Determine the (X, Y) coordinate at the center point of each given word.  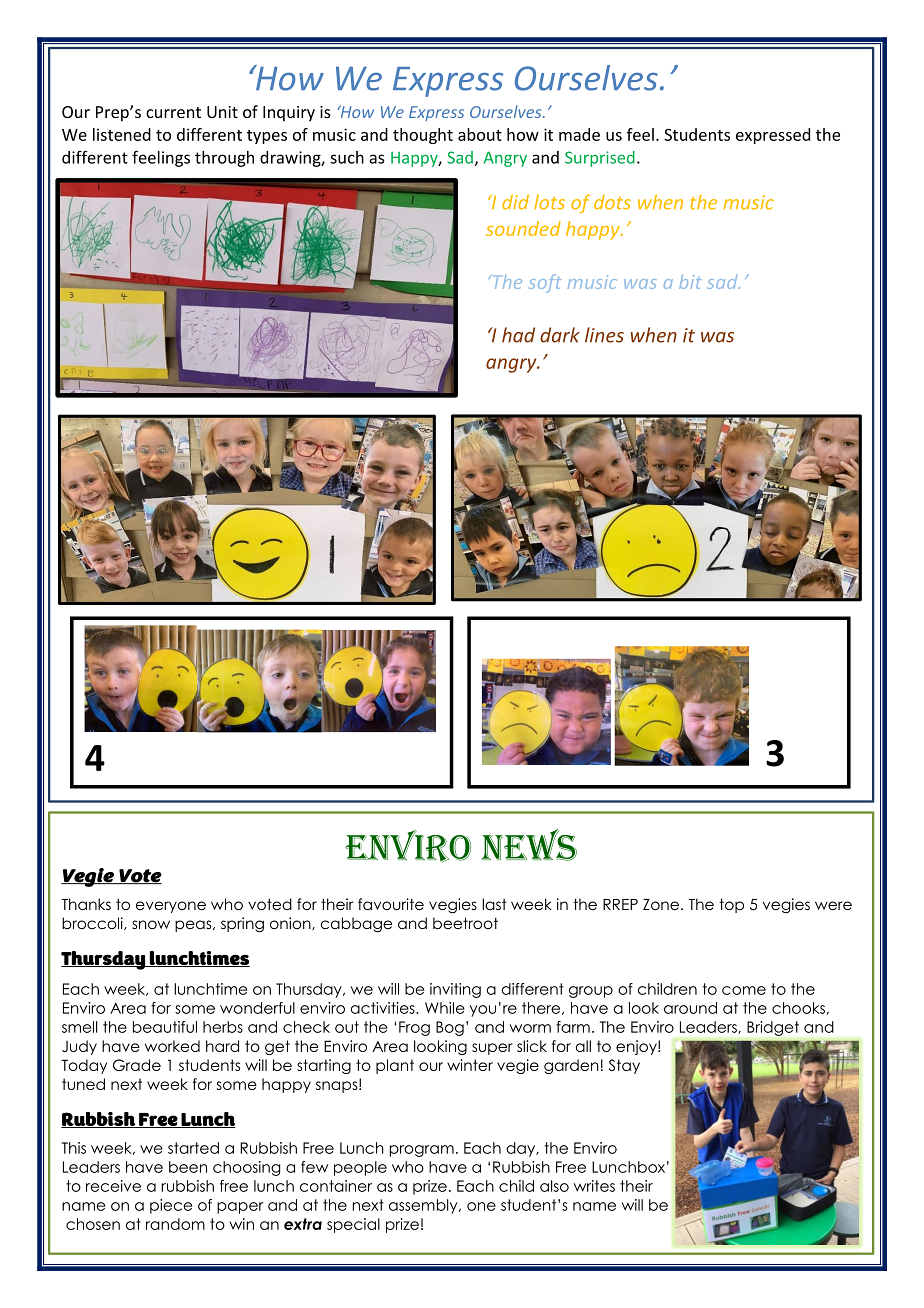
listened (122, 134)
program (422, 1151)
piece (171, 1206)
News (529, 845)
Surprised (600, 159)
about (480, 134)
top (731, 905)
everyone (171, 907)
